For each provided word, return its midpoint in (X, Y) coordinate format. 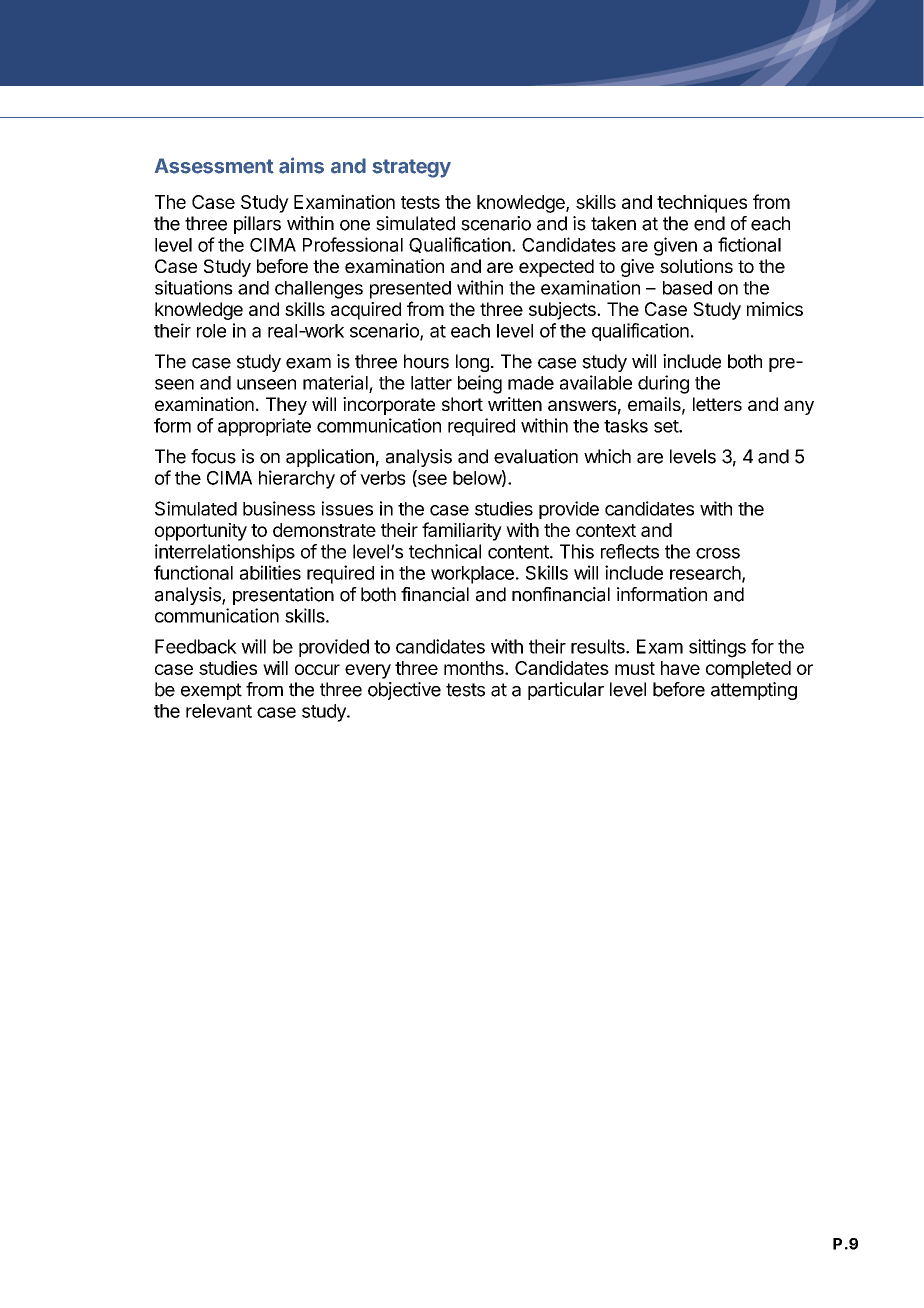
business (279, 508)
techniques (702, 203)
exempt (211, 691)
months (475, 668)
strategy (411, 168)
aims (301, 165)
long (472, 363)
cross (718, 553)
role (211, 331)
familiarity (462, 531)
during (663, 384)
